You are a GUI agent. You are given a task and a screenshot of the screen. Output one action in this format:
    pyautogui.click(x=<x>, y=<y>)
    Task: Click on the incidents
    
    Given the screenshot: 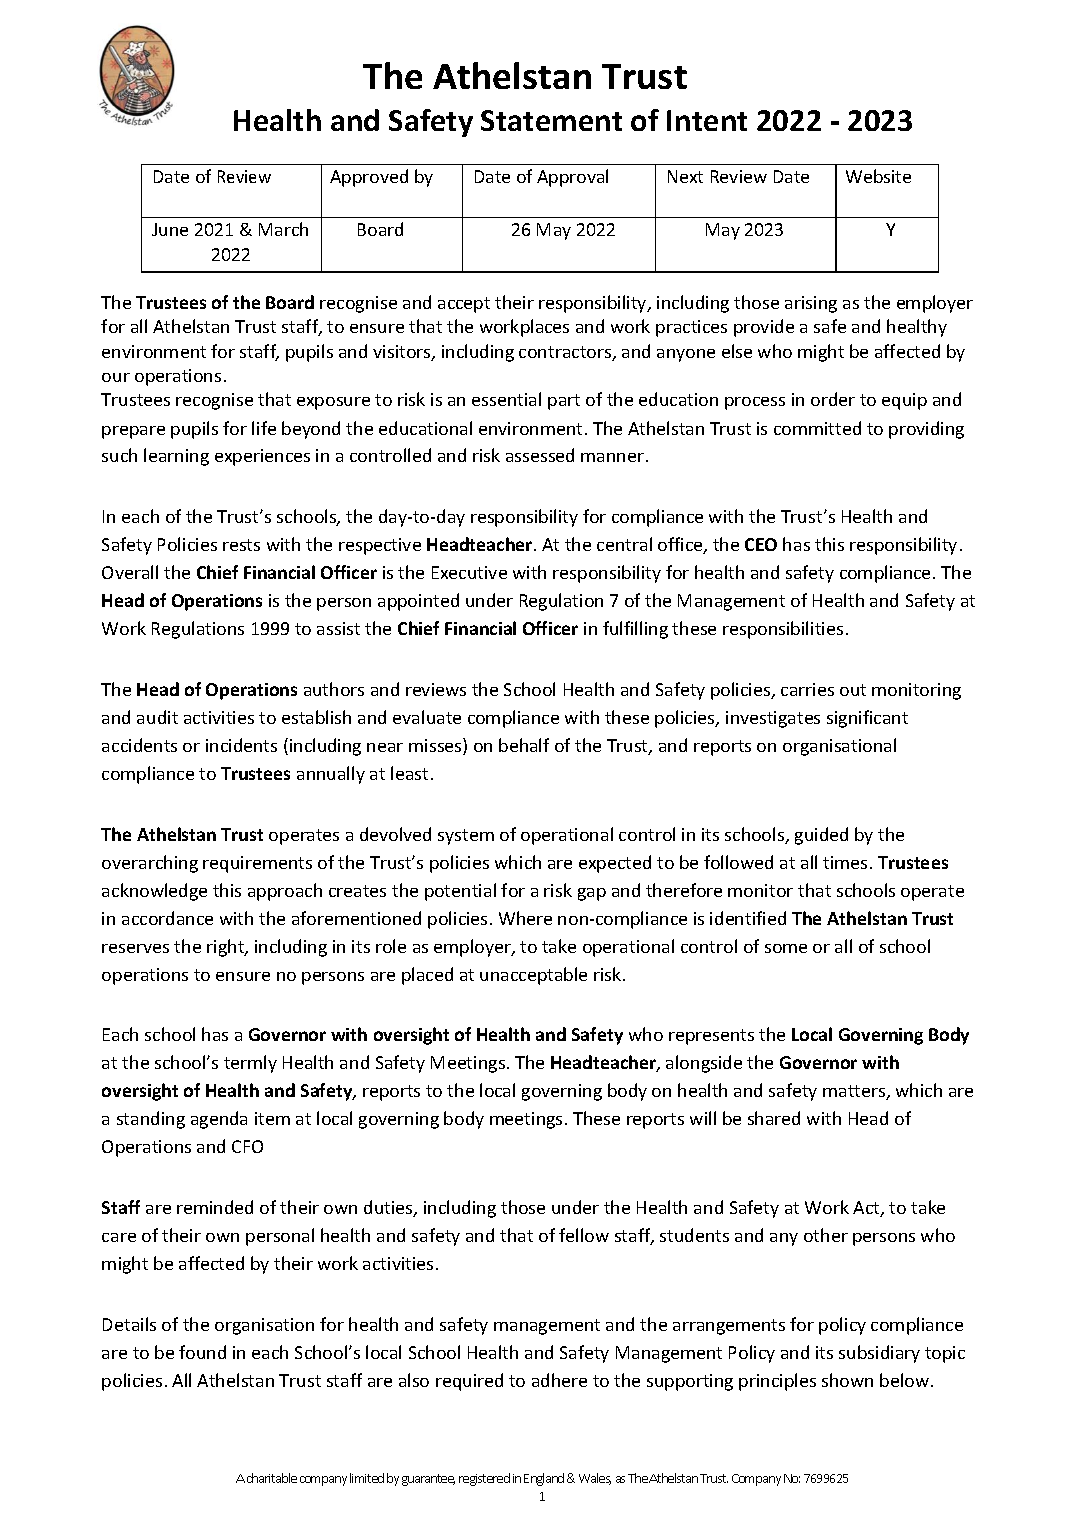 What is the action you would take?
    pyautogui.click(x=241, y=745)
